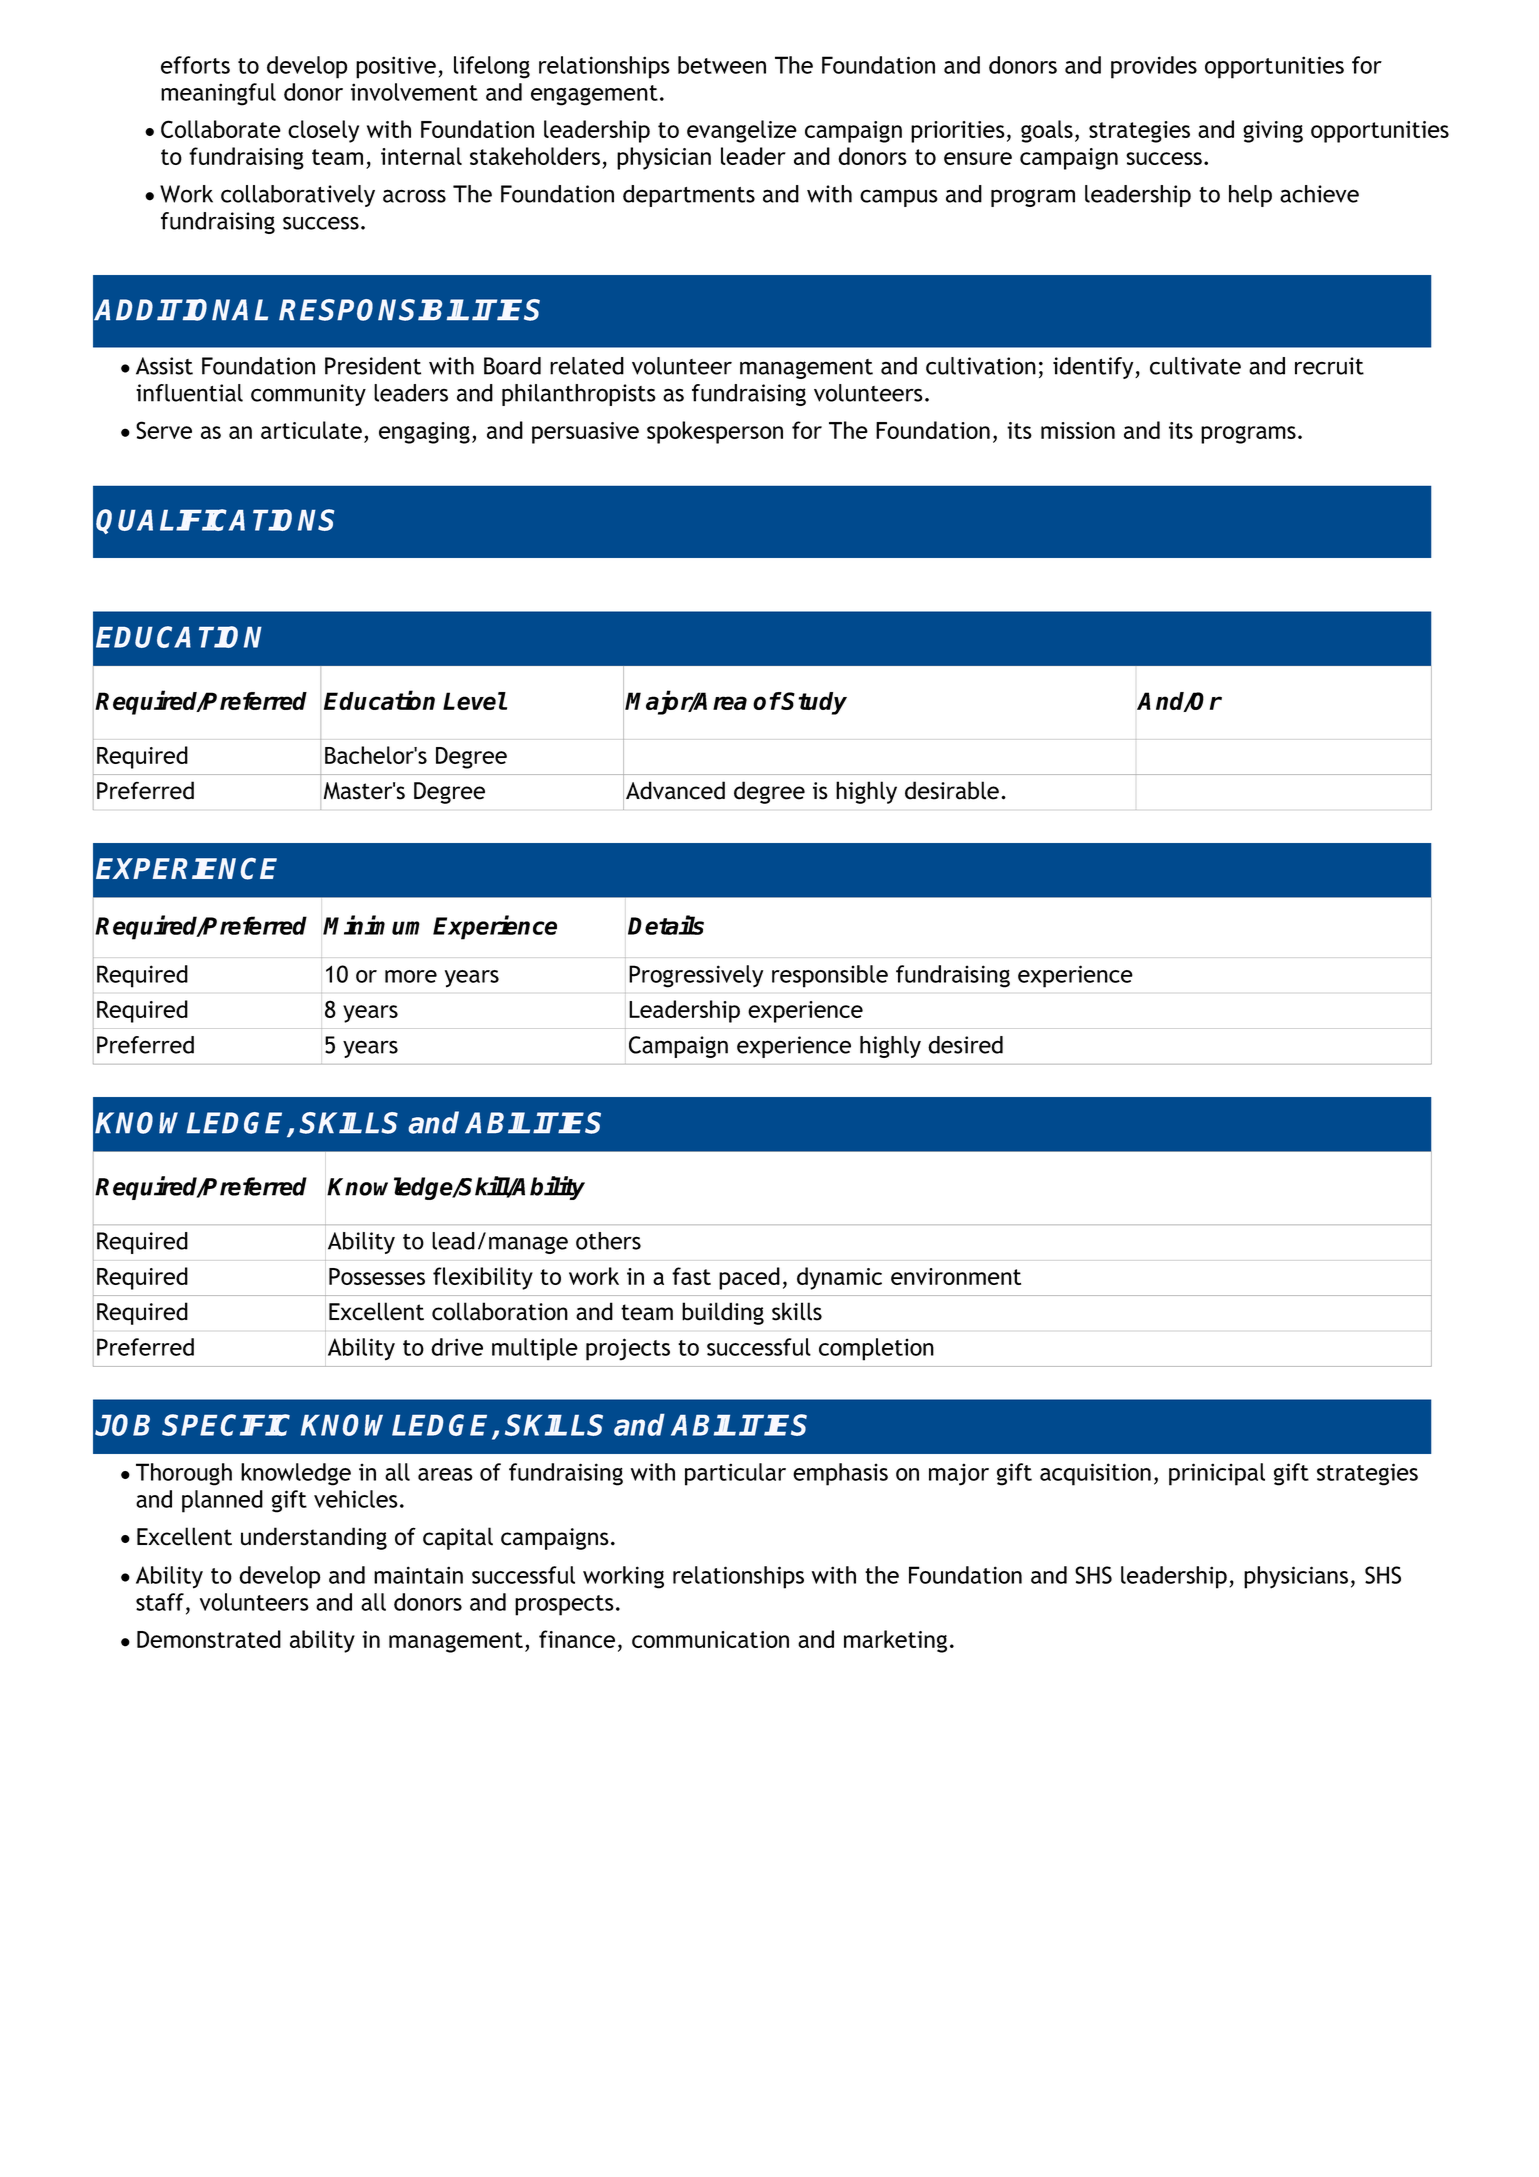  What do you see at coordinates (952, 790) in the screenshot?
I see `desirable` at bounding box center [952, 790].
